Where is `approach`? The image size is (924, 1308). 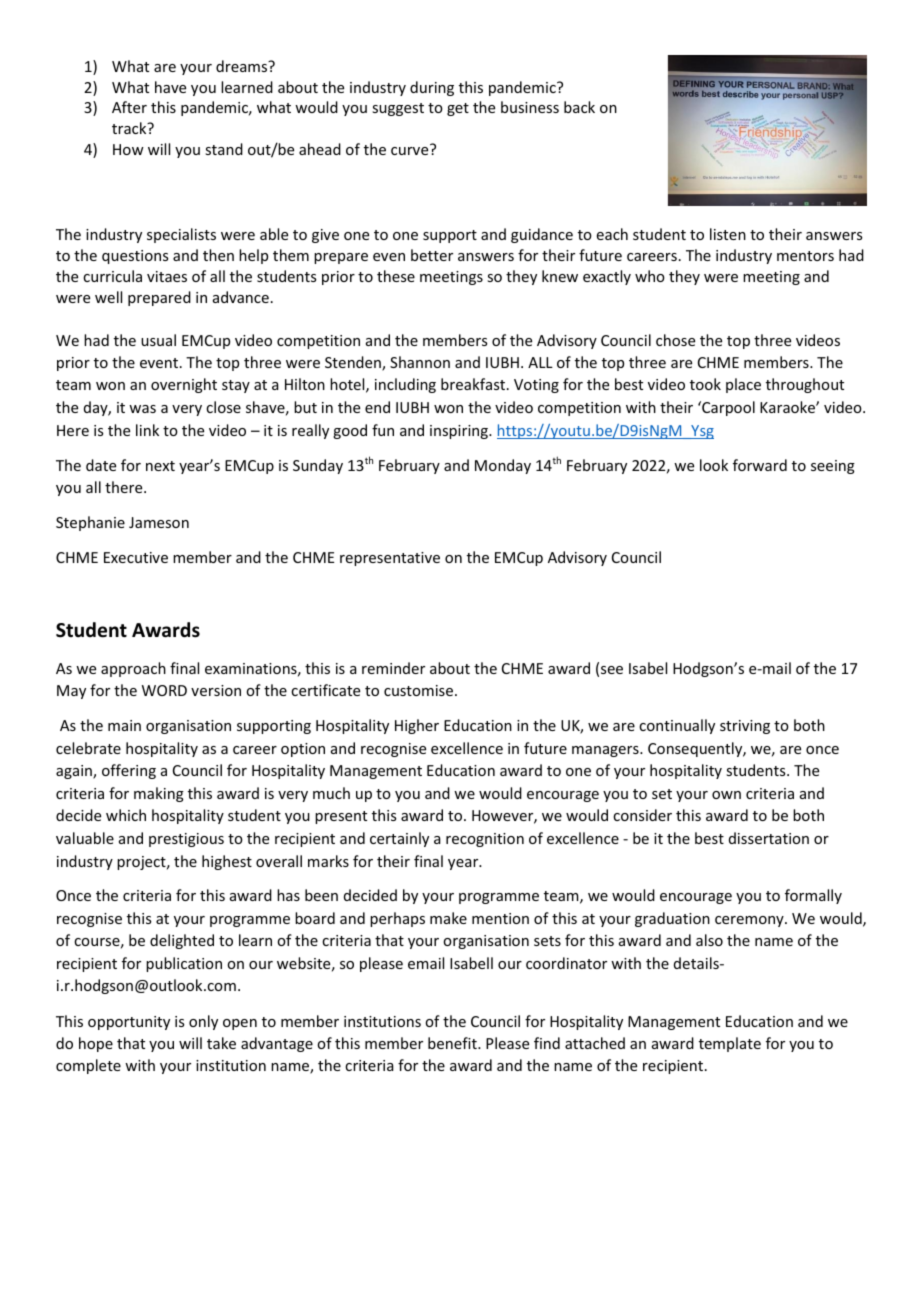
approach is located at coordinates (133, 669).
